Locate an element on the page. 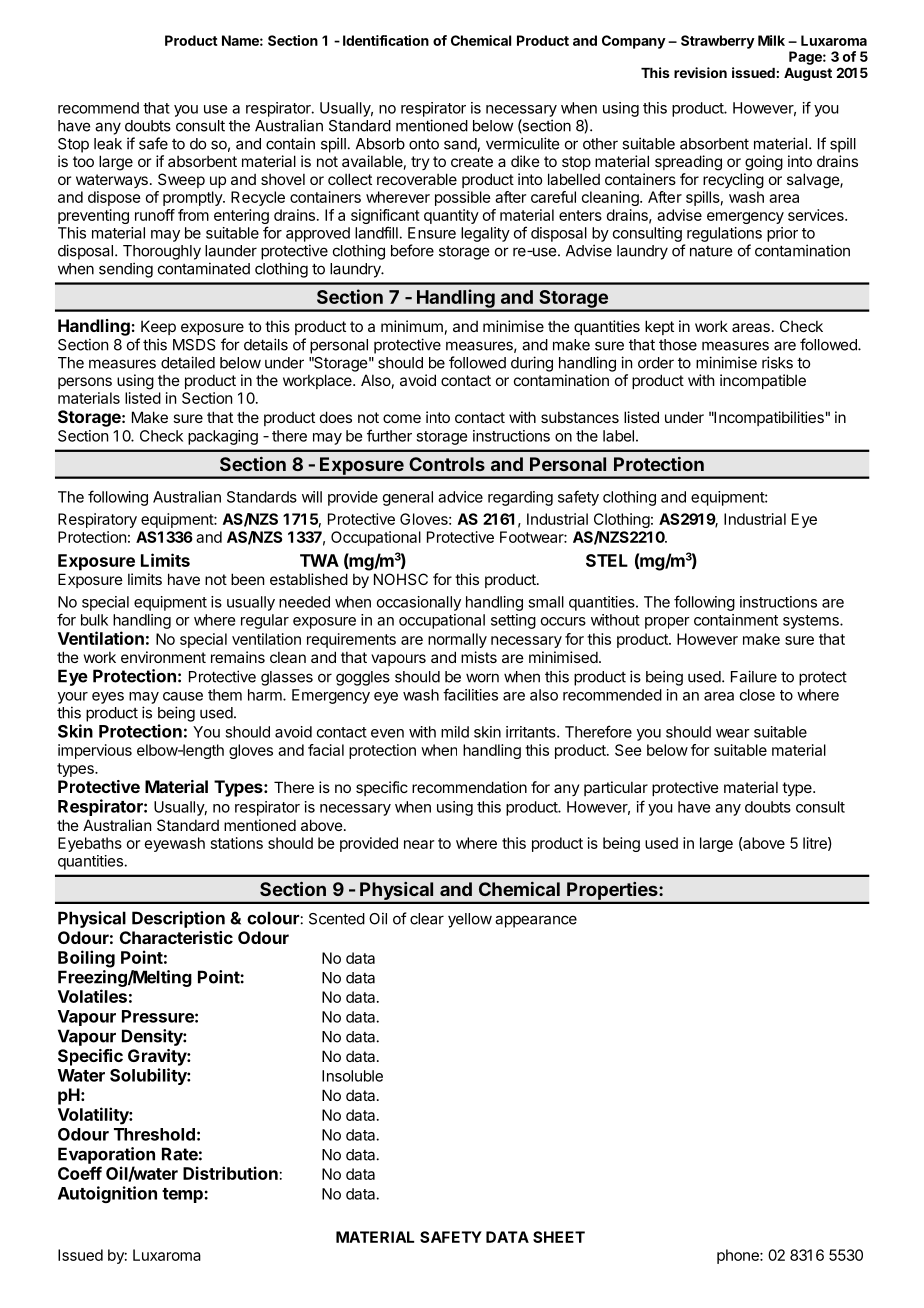 The width and height of the document is (924, 1308). temp is located at coordinates (183, 1195).
